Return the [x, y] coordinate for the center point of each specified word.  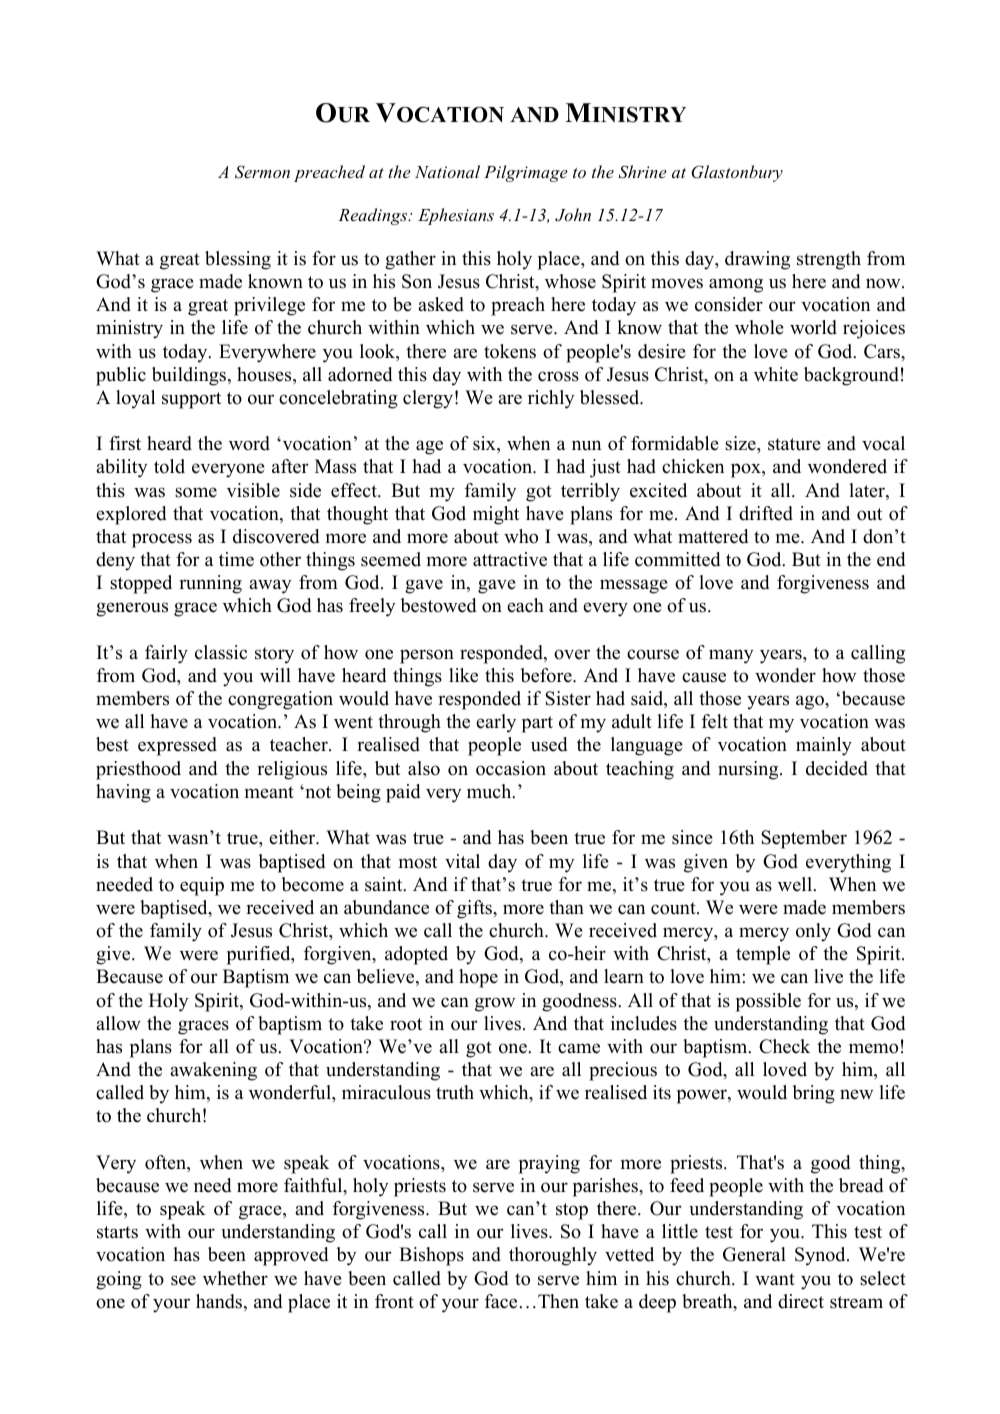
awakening [213, 1071]
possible [768, 1002]
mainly [824, 746]
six [485, 444]
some [196, 492]
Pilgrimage [526, 173]
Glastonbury [737, 173]
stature [794, 444]
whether [235, 1278]
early [496, 723]
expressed [177, 746]
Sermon [262, 172]
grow [495, 1004]
